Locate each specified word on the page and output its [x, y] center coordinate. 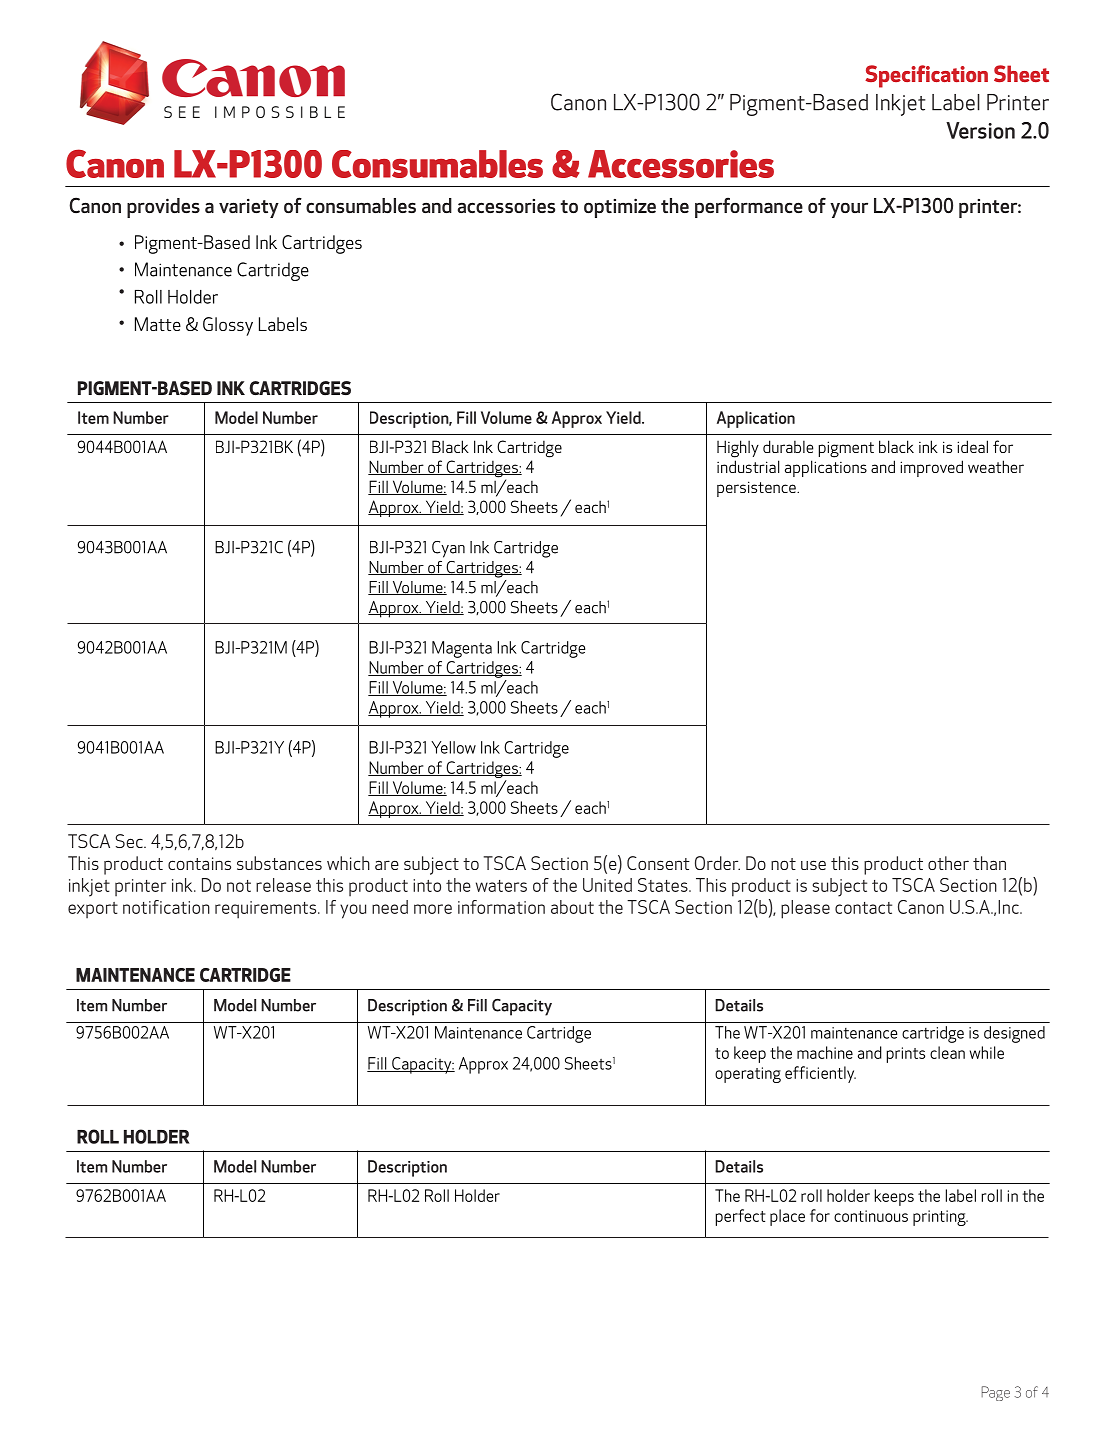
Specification [926, 76]
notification [166, 907]
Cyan [448, 549]
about [572, 907]
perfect [740, 1217]
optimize [620, 208]
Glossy [228, 326]
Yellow [453, 747]
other [948, 863]
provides [163, 208]
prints [906, 1055]
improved [931, 468]
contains [199, 863]
